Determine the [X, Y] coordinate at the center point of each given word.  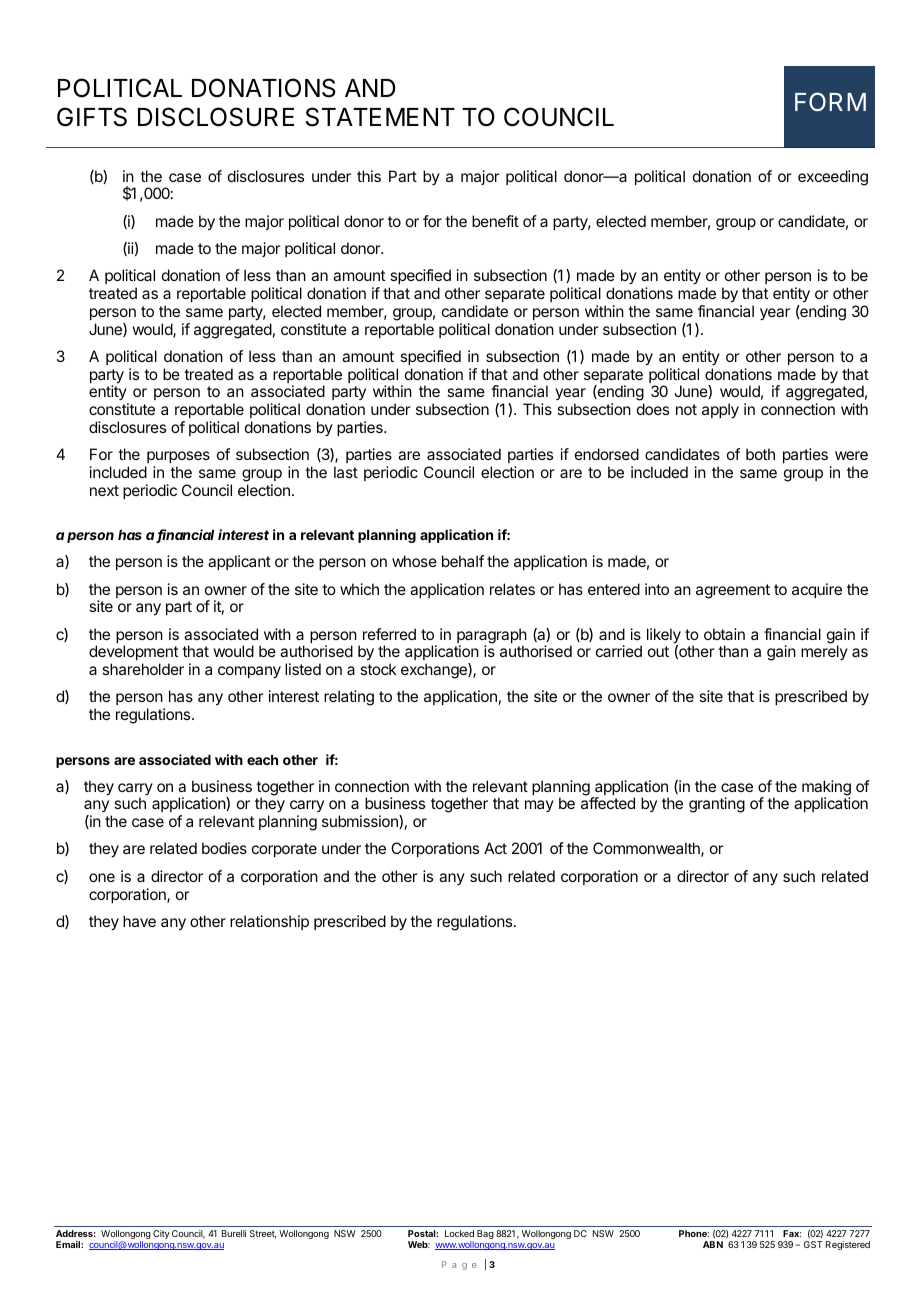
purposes [177, 459]
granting [717, 805]
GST [813, 1244]
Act [495, 848]
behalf [463, 561]
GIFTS [92, 117]
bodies [224, 848]
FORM [830, 101]
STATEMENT [380, 117]
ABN [713, 1244]
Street [263, 1234]
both [760, 454]
